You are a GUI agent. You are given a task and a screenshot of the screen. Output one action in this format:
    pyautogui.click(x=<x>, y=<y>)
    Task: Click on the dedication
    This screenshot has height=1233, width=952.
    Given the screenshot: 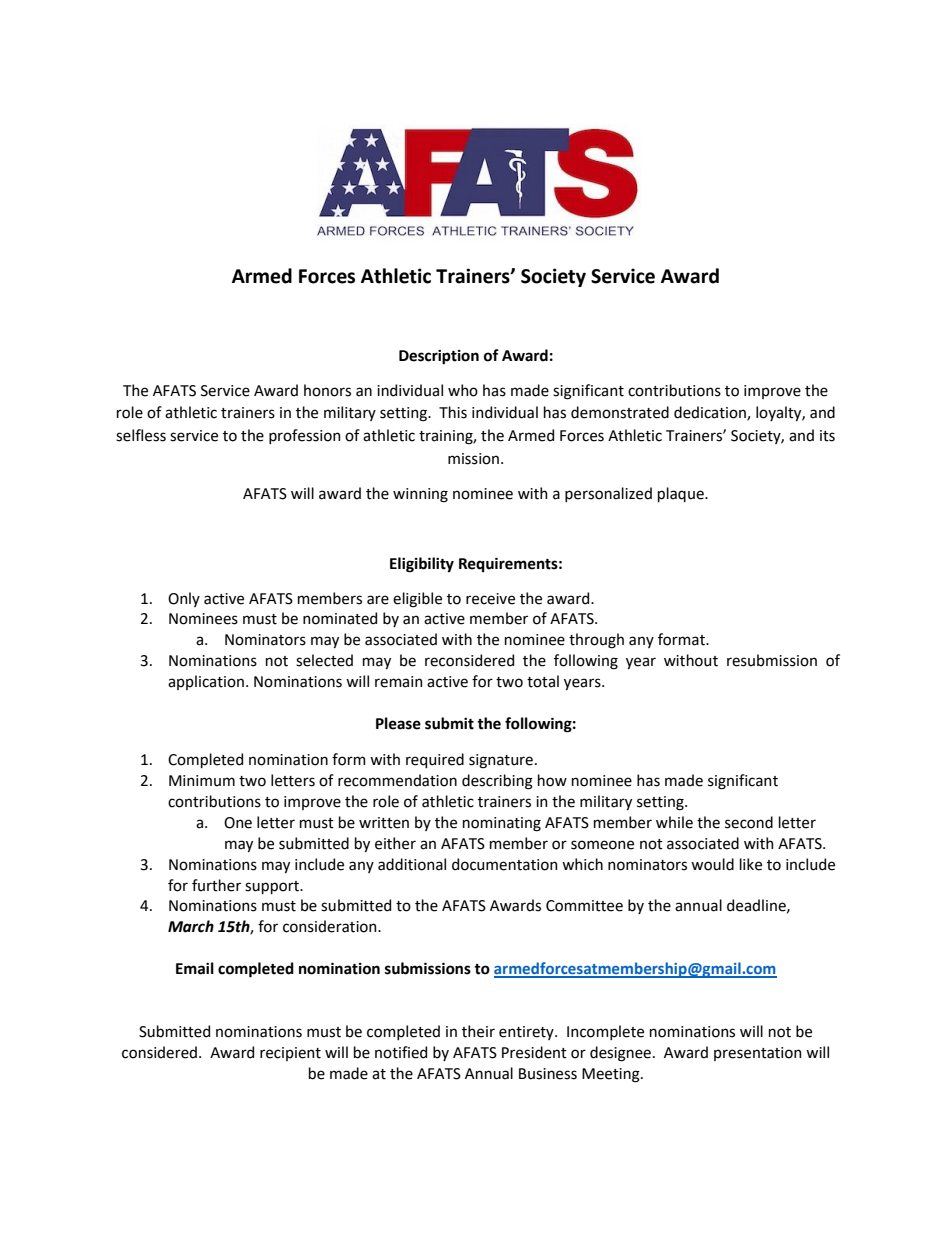 What is the action you would take?
    pyautogui.click(x=711, y=413)
